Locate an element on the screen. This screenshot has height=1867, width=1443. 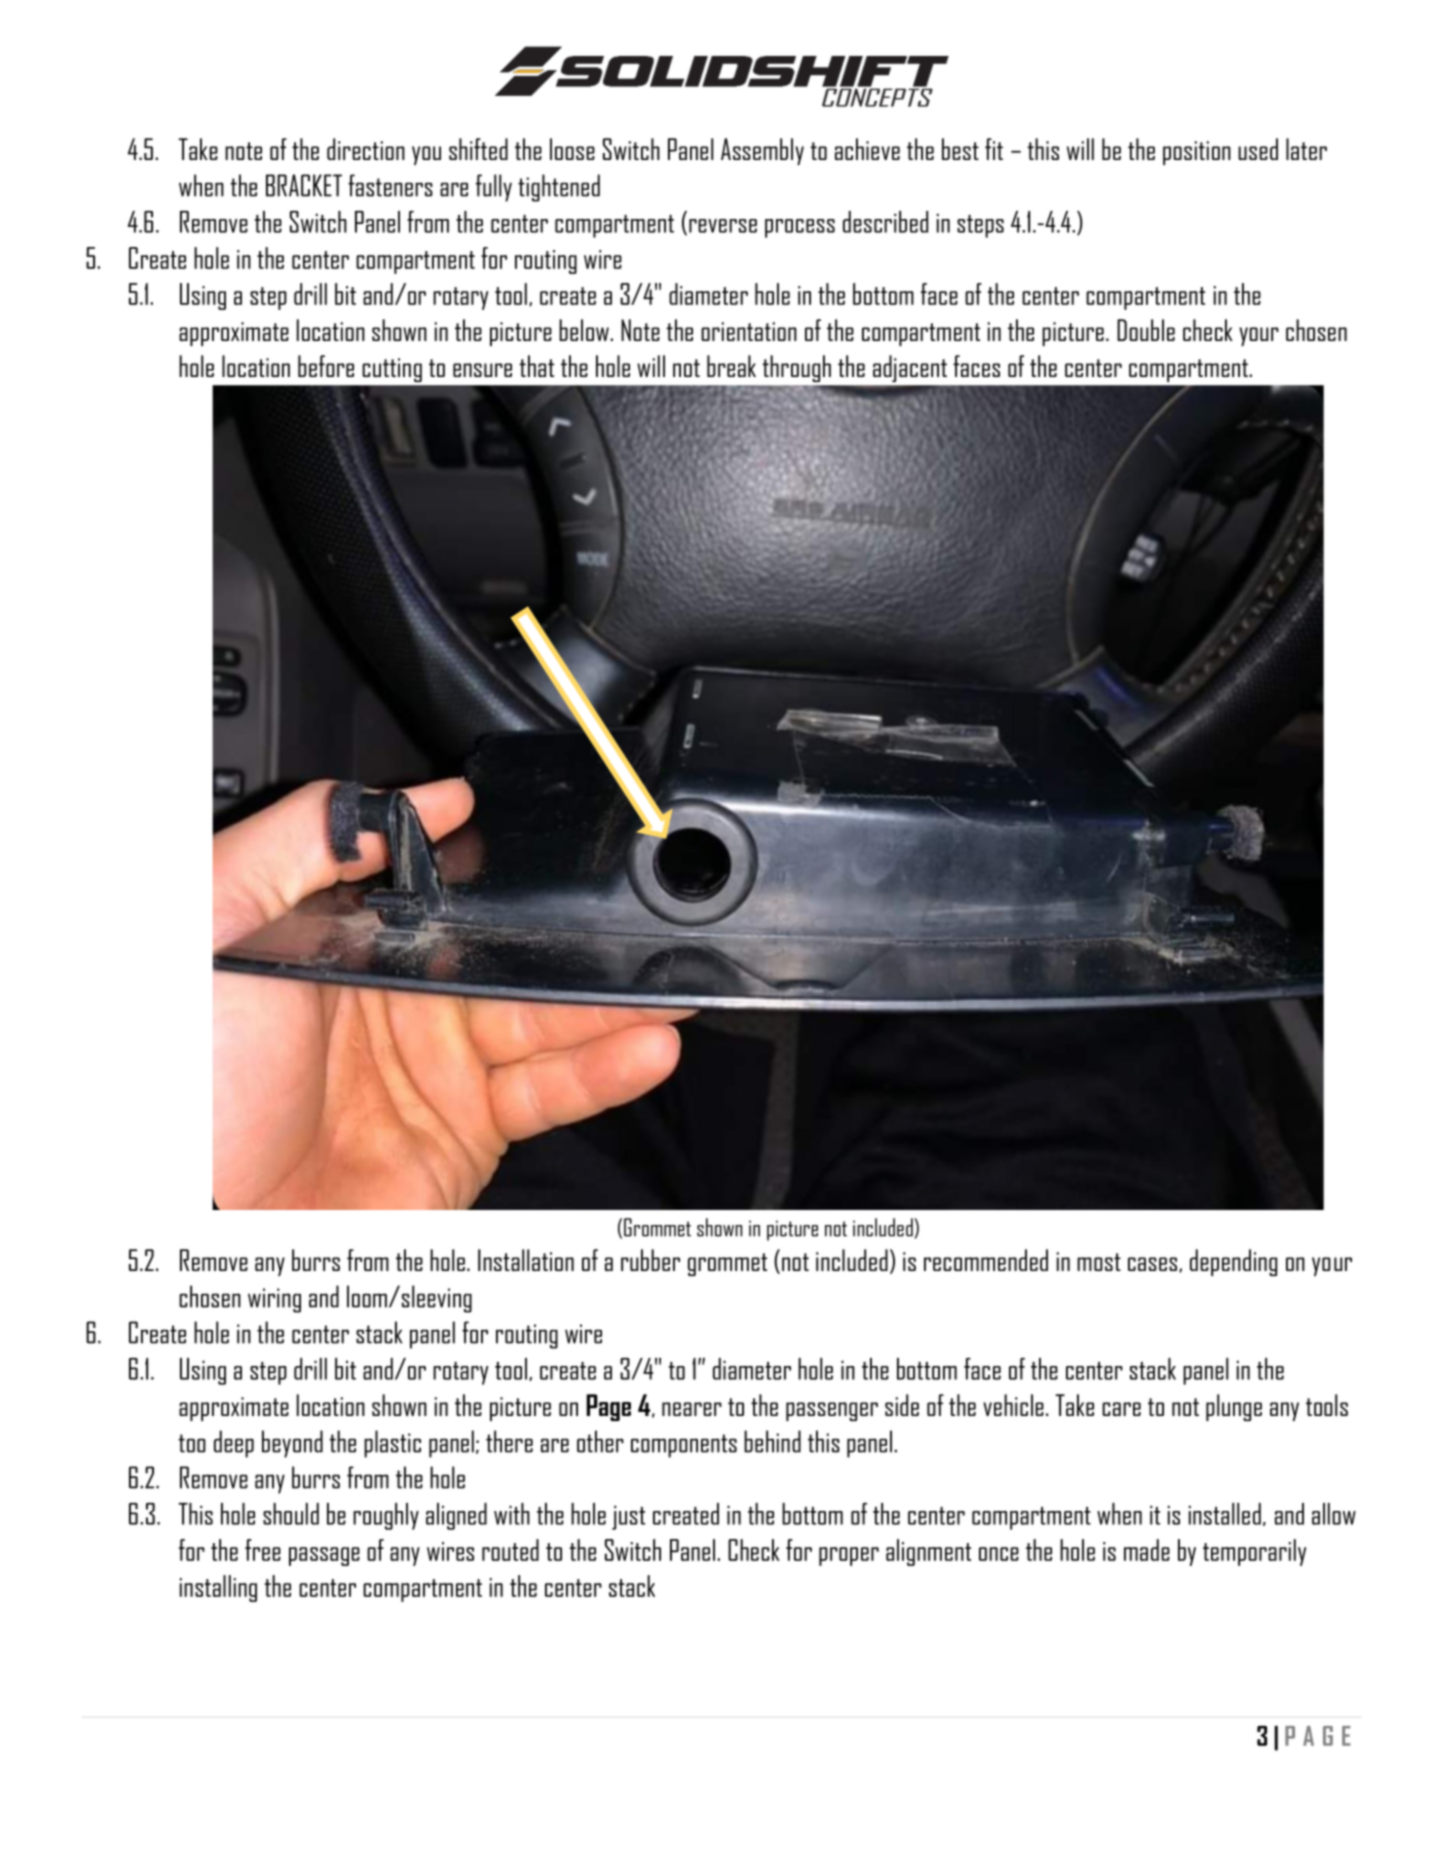
depending is located at coordinates (1233, 1262).
